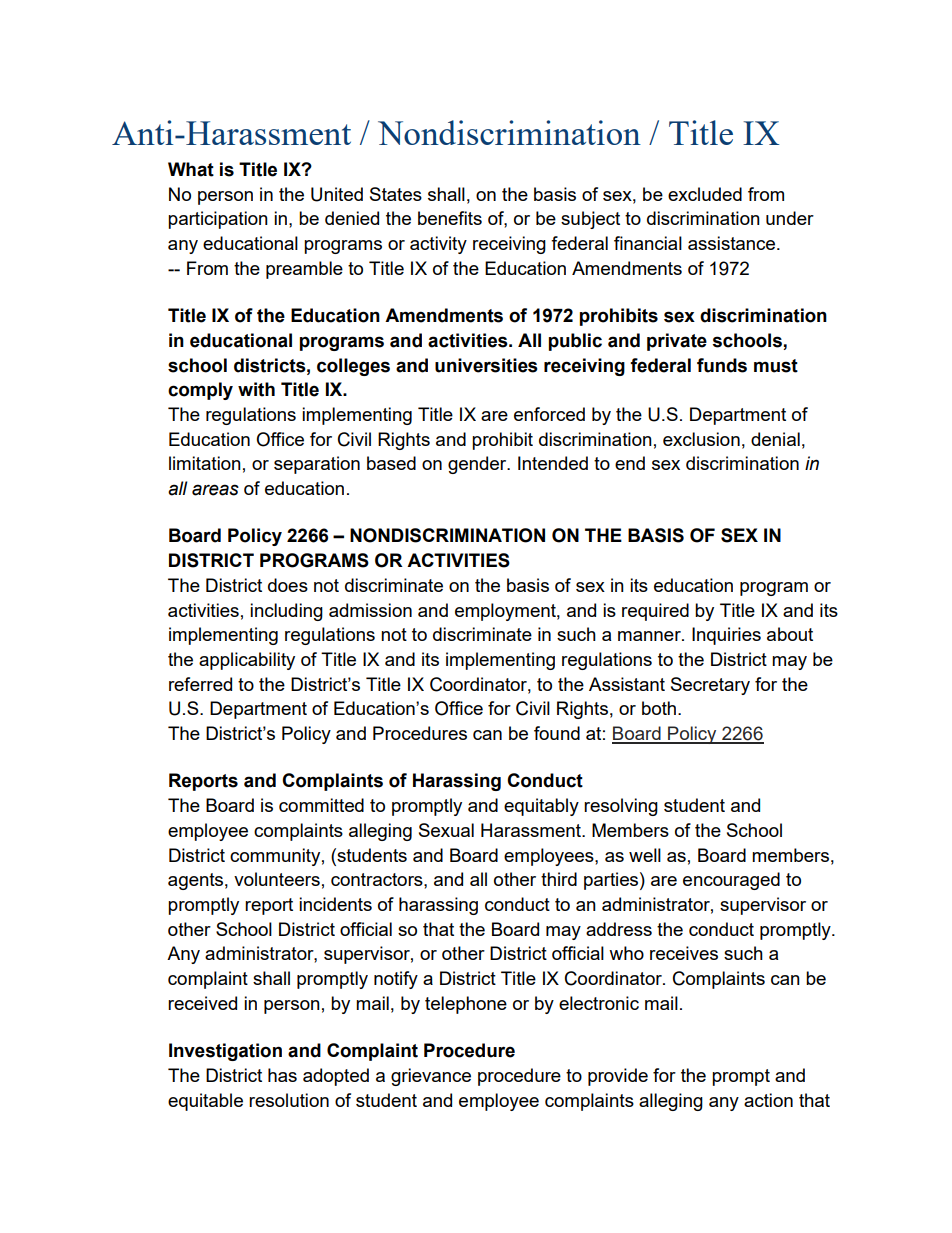 The image size is (952, 1233). What do you see at coordinates (450, 218) in the page?
I see `benefits` at bounding box center [450, 218].
